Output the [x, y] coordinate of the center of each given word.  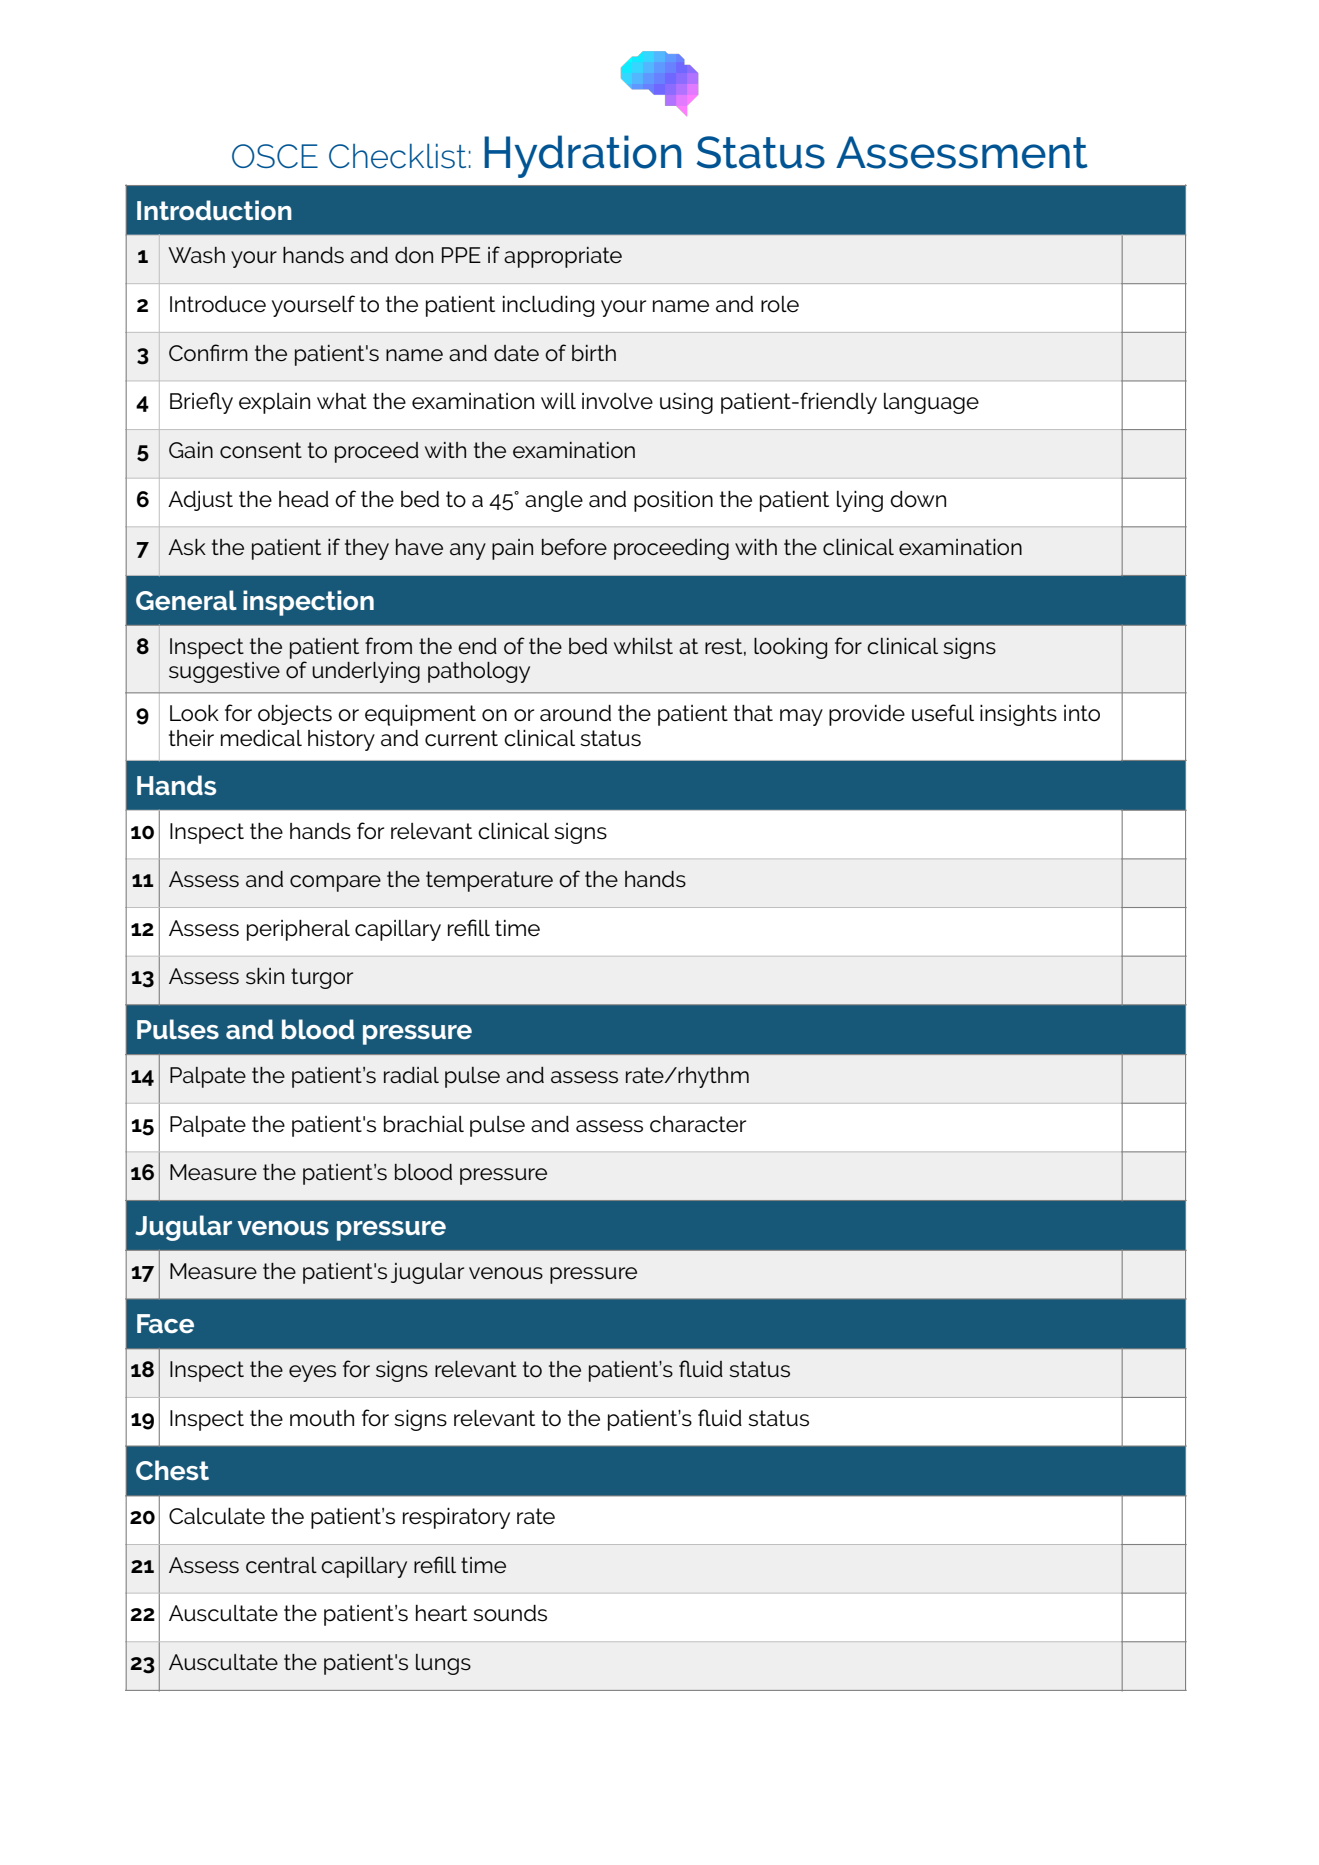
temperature [489, 881]
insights [1018, 715]
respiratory [456, 1518]
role [780, 304]
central [281, 1565]
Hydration [583, 156]
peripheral [298, 930]
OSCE [275, 156]
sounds [510, 1613]
